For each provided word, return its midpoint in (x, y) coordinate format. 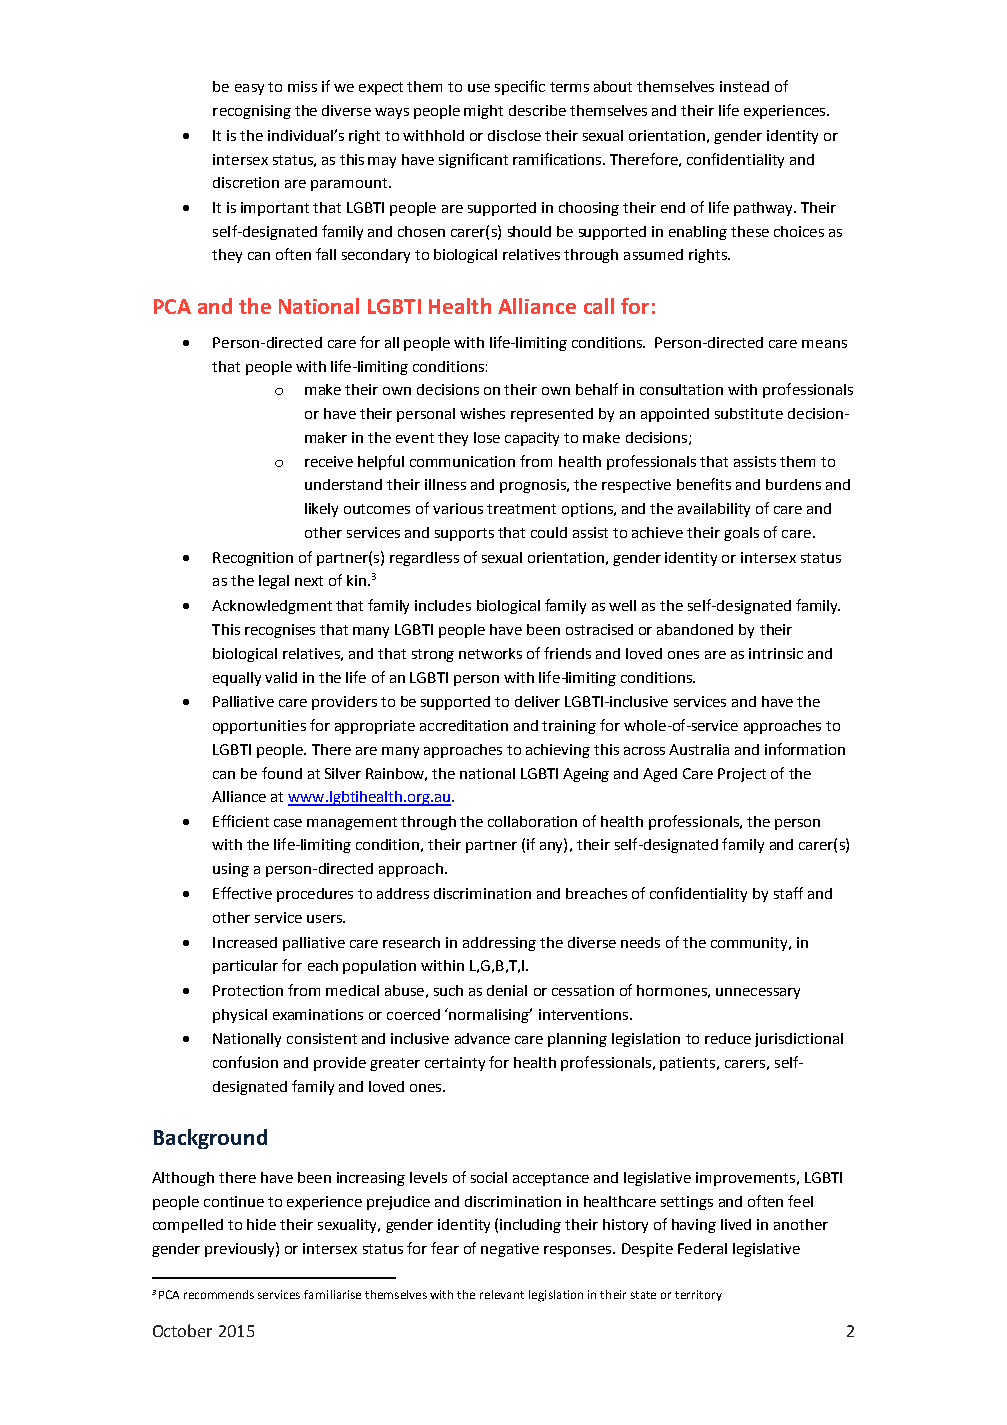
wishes (482, 413)
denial (507, 990)
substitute (749, 413)
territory (698, 1295)
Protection (248, 990)
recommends (219, 1294)
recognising (252, 112)
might (483, 112)
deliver (537, 701)
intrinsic (776, 653)
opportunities (259, 727)
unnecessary (758, 993)
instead (744, 86)
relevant (502, 1294)
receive (329, 461)
